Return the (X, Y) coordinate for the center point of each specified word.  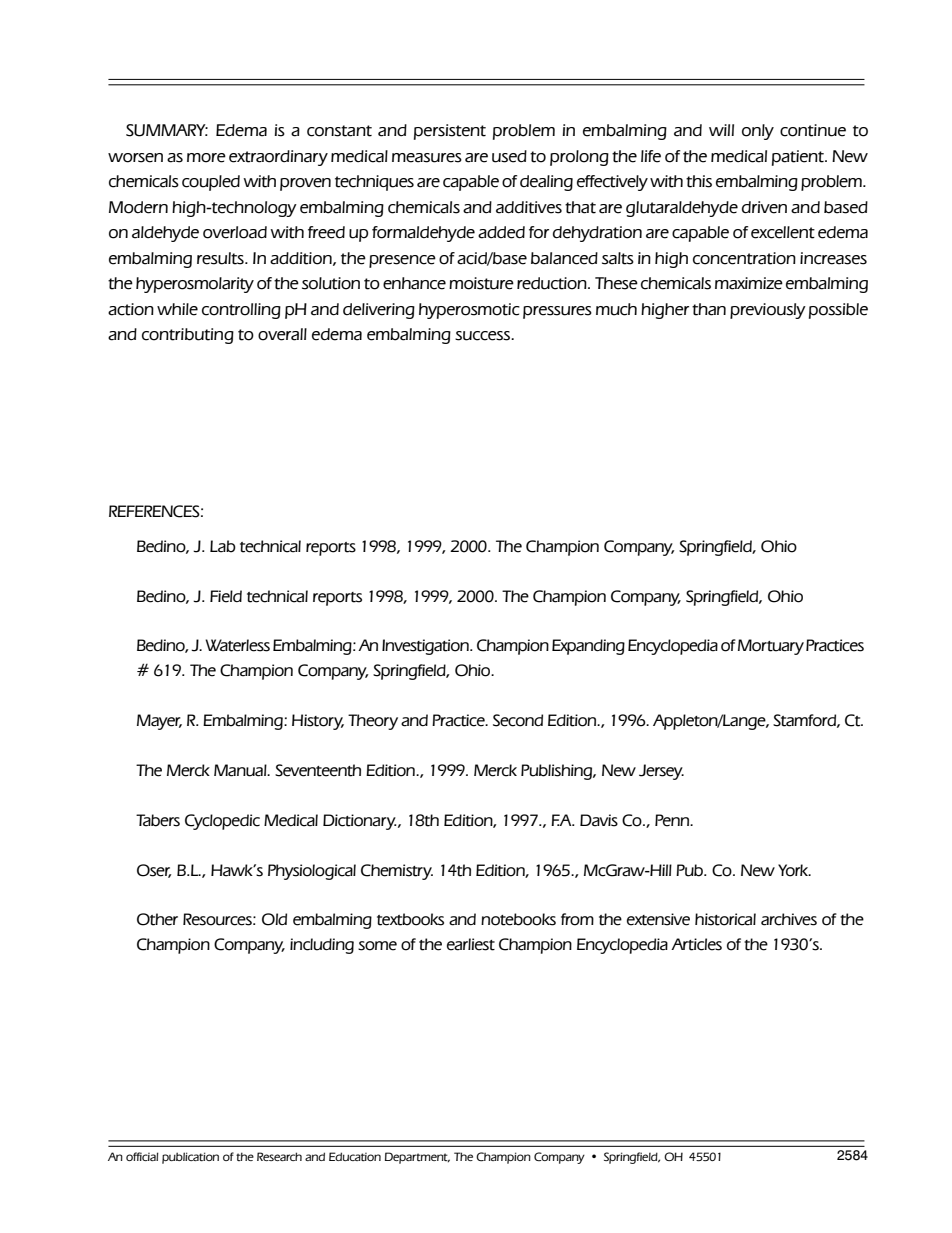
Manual (241, 770)
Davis (599, 820)
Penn (673, 820)
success (484, 336)
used (509, 156)
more (206, 158)
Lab (223, 546)
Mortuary (771, 647)
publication (190, 1158)
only (758, 132)
